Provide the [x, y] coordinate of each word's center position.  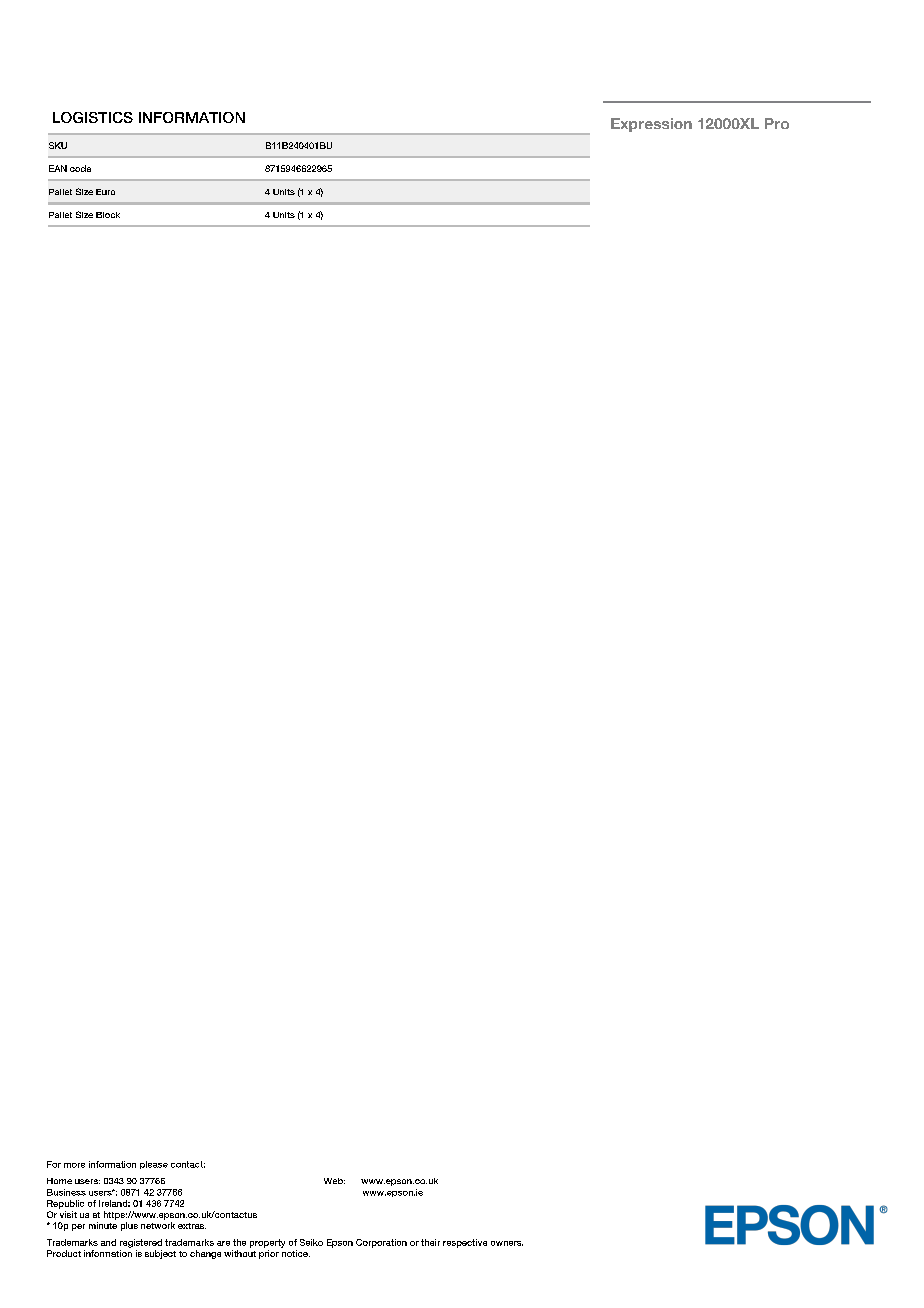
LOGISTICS [93, 117]
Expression [651, 125]
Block [108, 215]
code [80, 168]
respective [465, 1243]
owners [507, 1243]
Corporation [381, 1243]
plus [129, 1226]
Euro [105, 192]
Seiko [311, 1242]
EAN [58, 168]
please [154, 1165]
